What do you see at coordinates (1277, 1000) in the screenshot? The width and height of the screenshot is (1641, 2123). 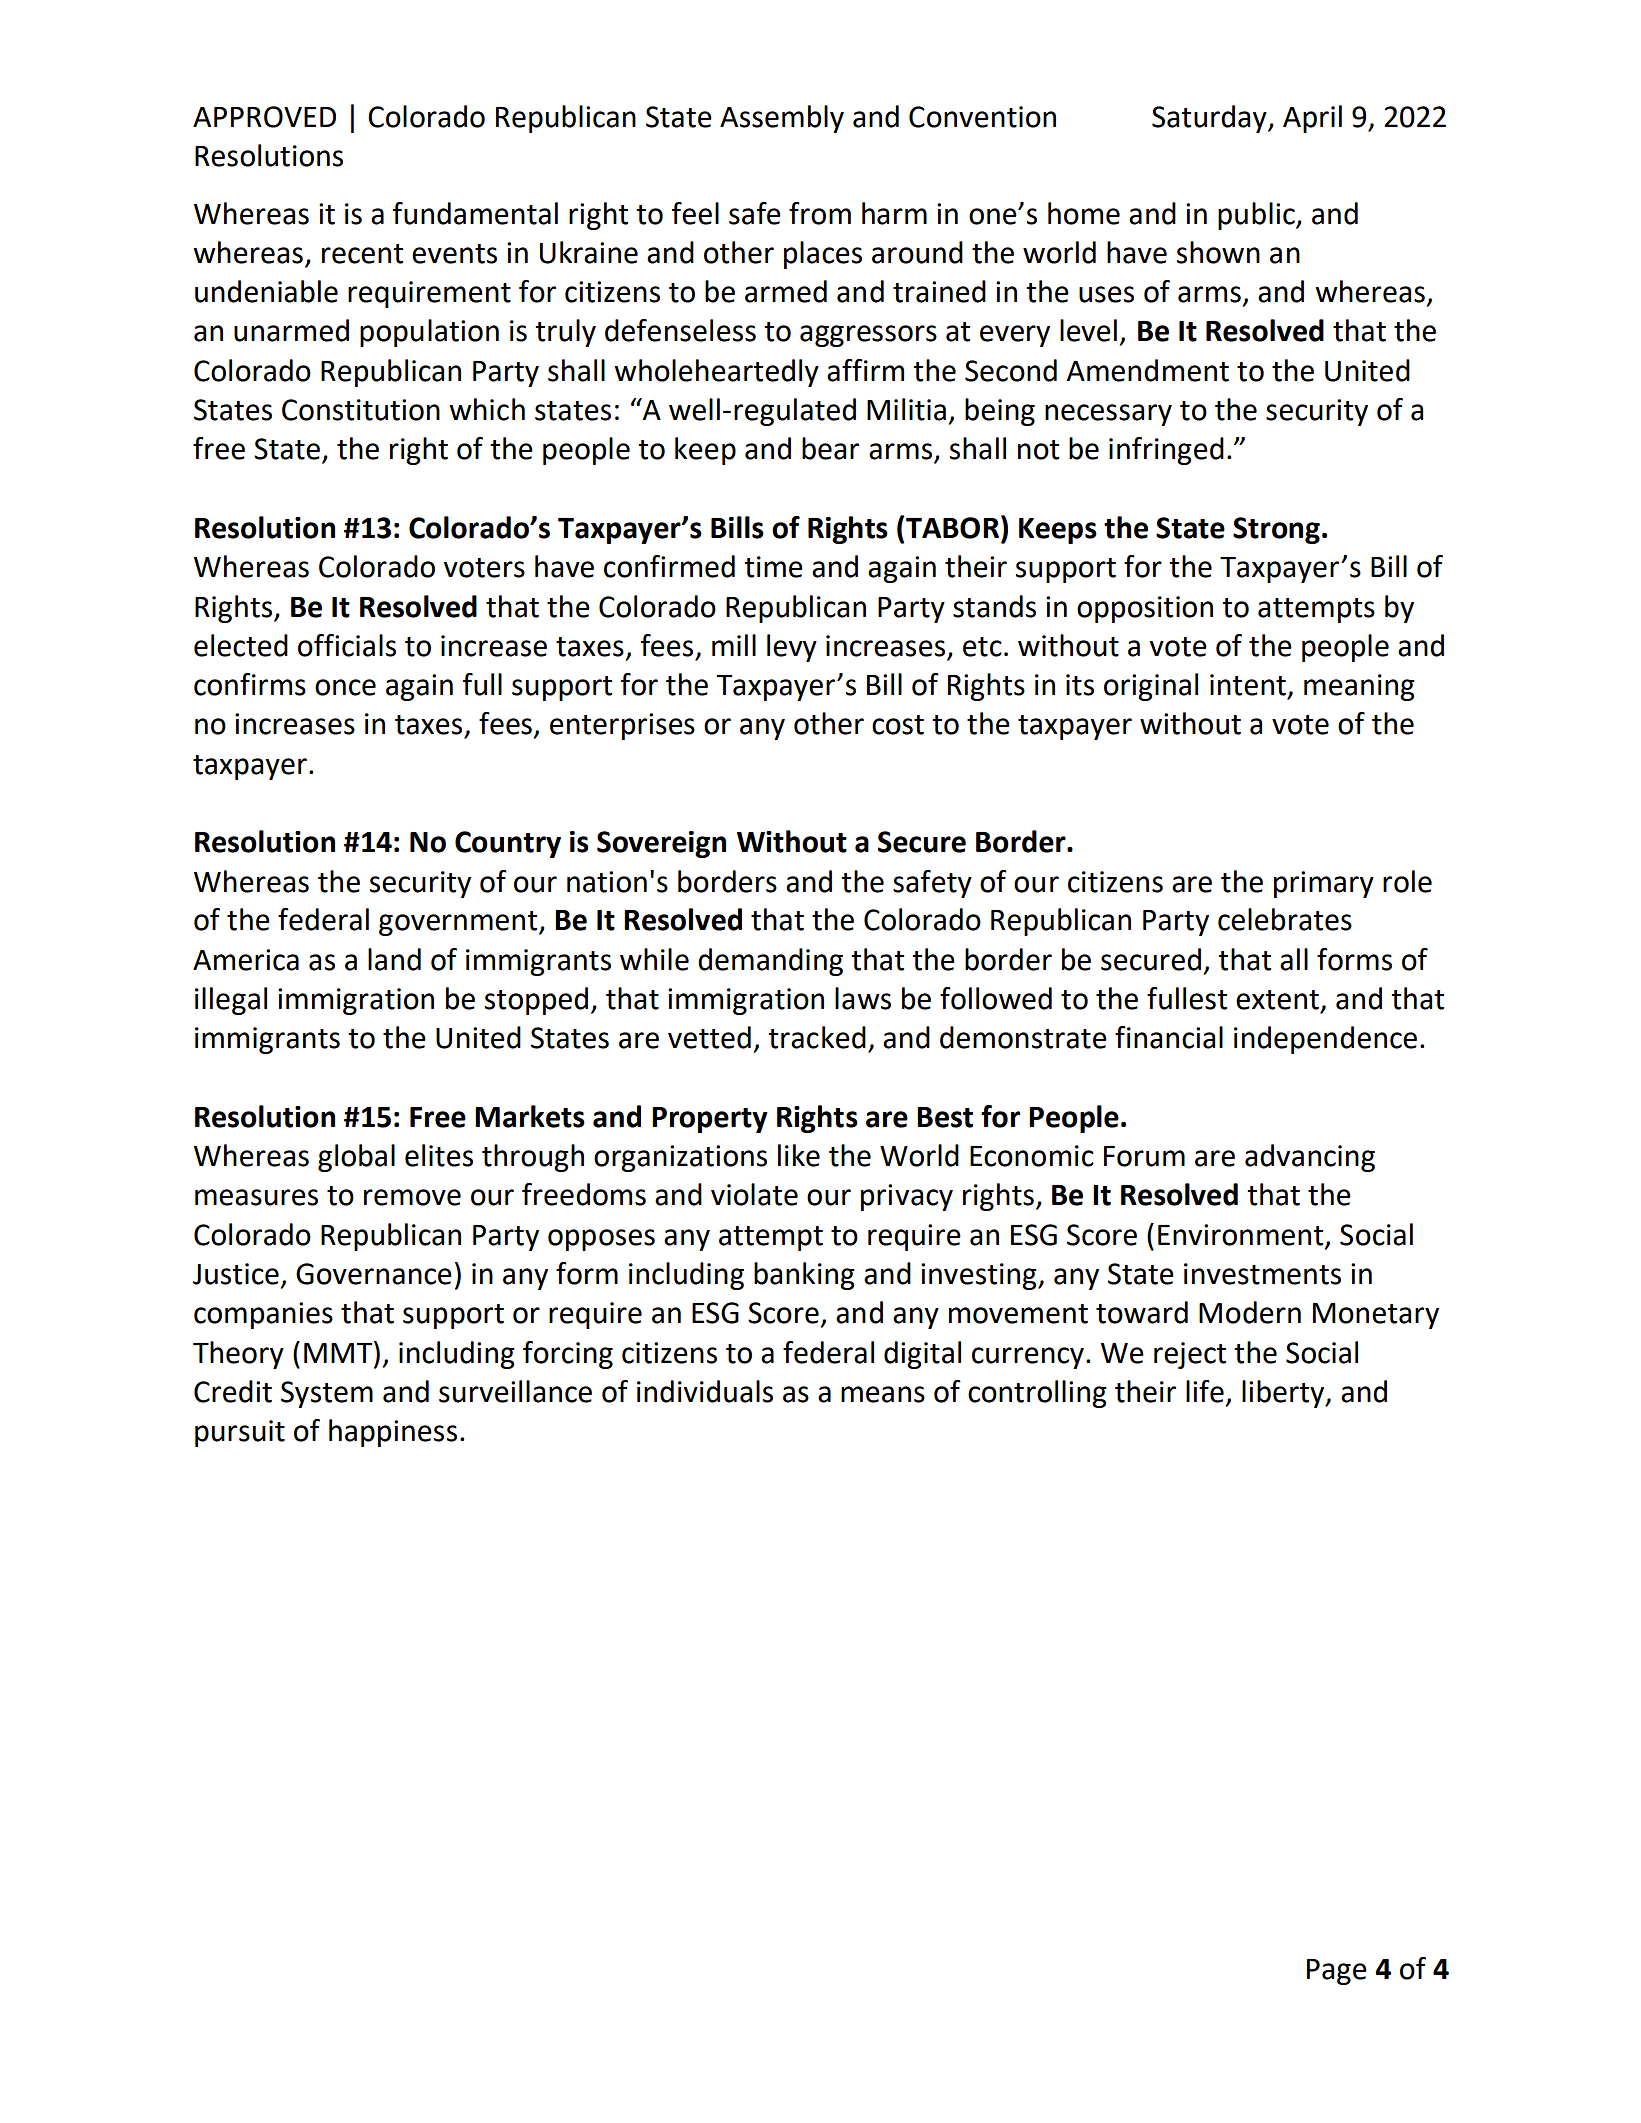 I see `extent` at bounding box center [1277, 1000].
